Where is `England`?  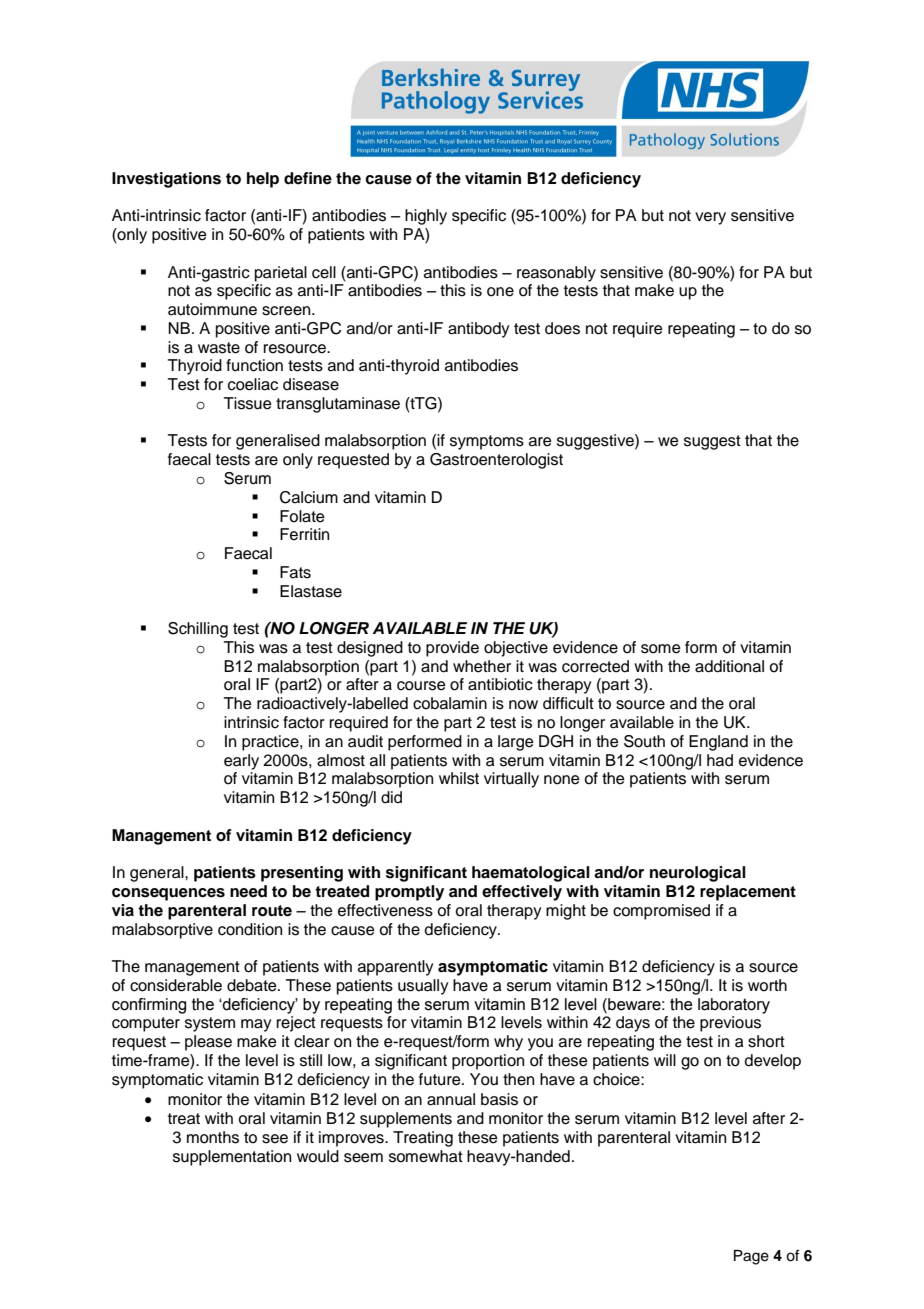 England is located at coordinates (718, 743).
